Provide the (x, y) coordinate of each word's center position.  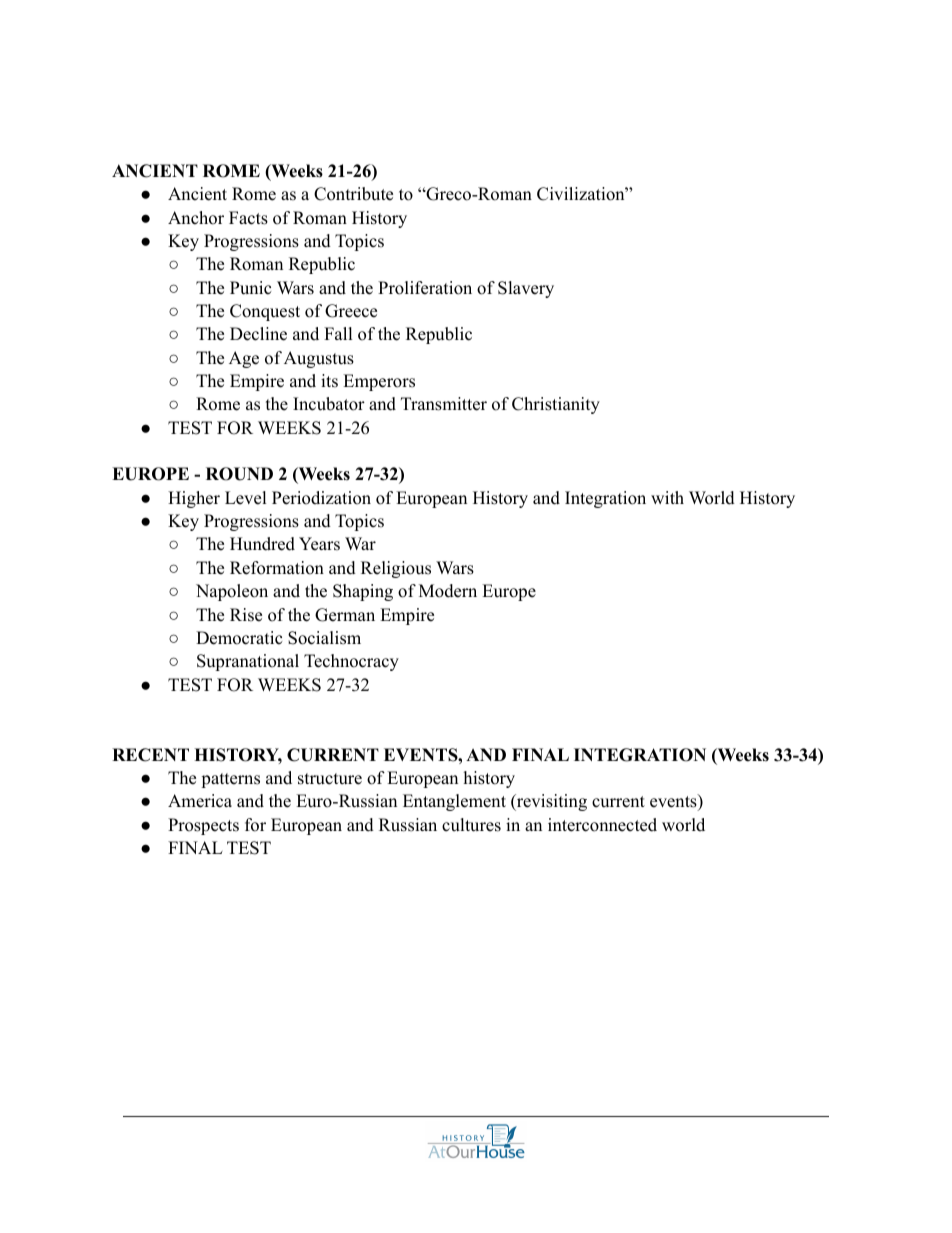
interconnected (602, 825)
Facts (248, 218)
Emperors (379, 382)
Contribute (353, 194)
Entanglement (454, 802)
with (667, 497)
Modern (448, 591)
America (200, 801)
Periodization (321, 498)
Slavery (526, 289)
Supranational (248, 662)
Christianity (556, 405)
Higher (194, 499)
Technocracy (351, 662)
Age (244, 359)
